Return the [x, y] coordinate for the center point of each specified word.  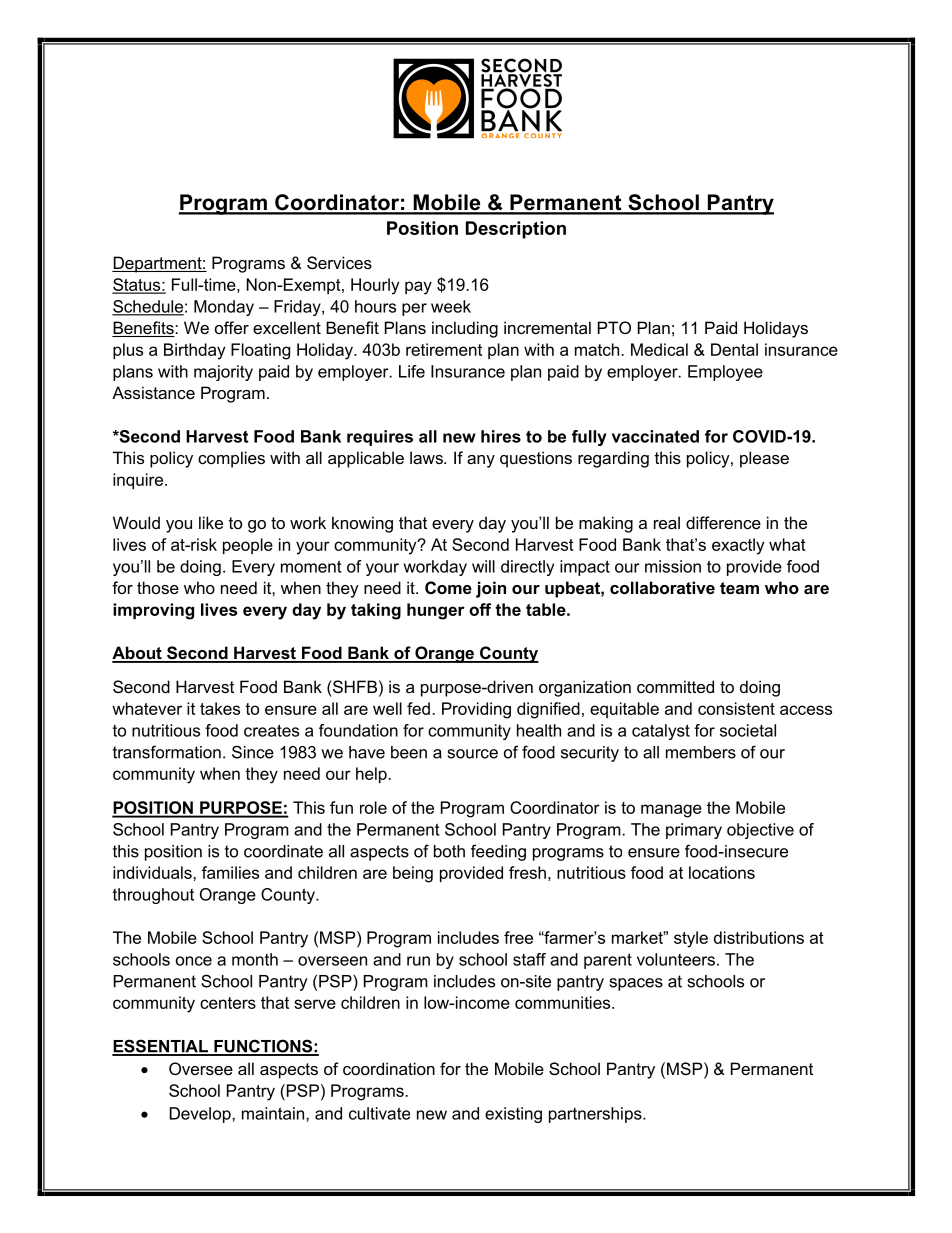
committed [675, 686]
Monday [224, 308]
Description [516, 230]
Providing [476, 710]
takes [220, 708]
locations [722, 872]
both [449, 851]
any [481, 461]
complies [231, 459]
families [230, 872]
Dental [734, 349]
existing [513, 1115]
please [764, 459]
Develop [201, 1115]
